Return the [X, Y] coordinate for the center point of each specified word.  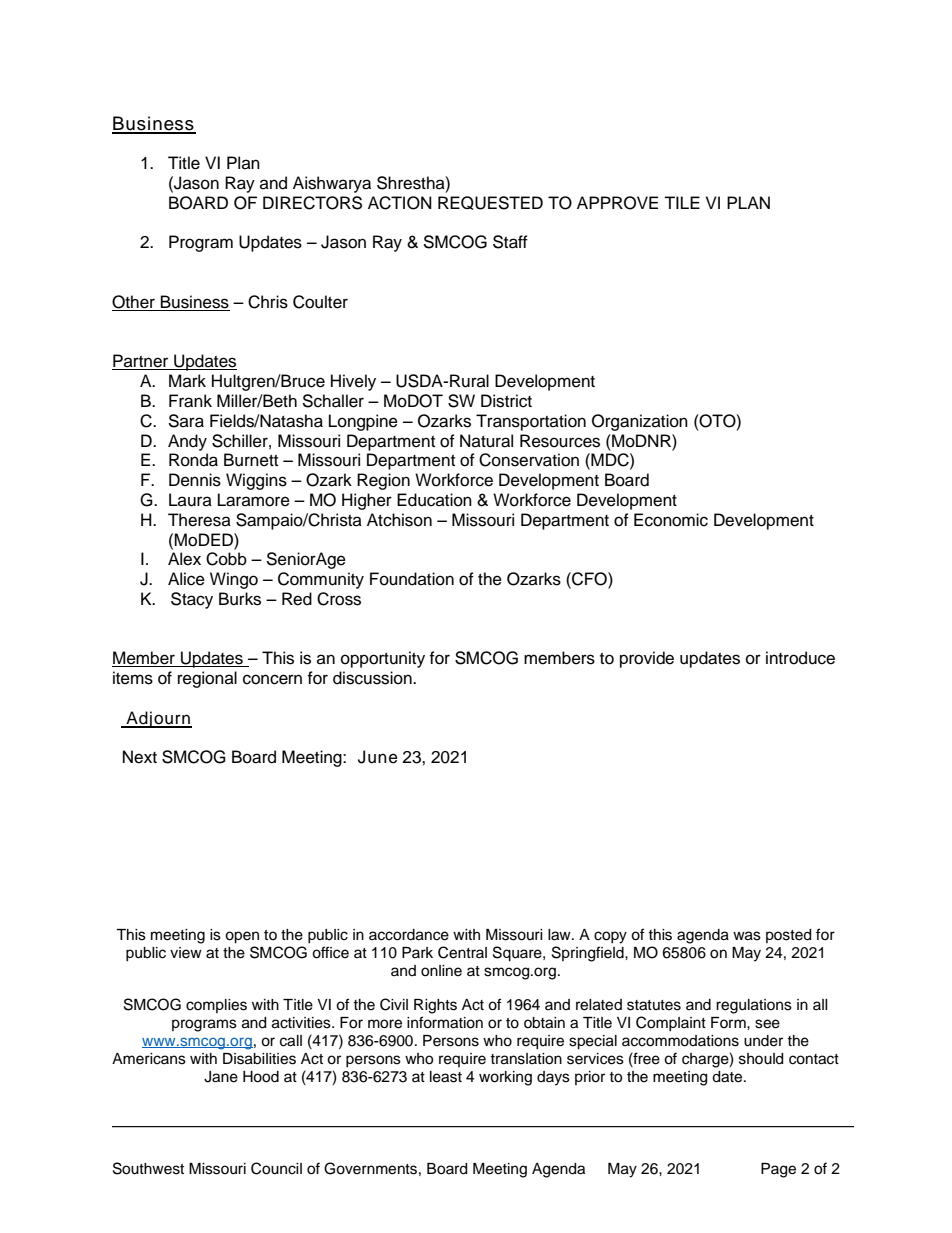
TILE [682, 202]
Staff [510, 242]
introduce [800, 658]
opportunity [383, 659]
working [505, 1078]
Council [276, 1168]
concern [272, 679]
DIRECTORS [312, 203]
